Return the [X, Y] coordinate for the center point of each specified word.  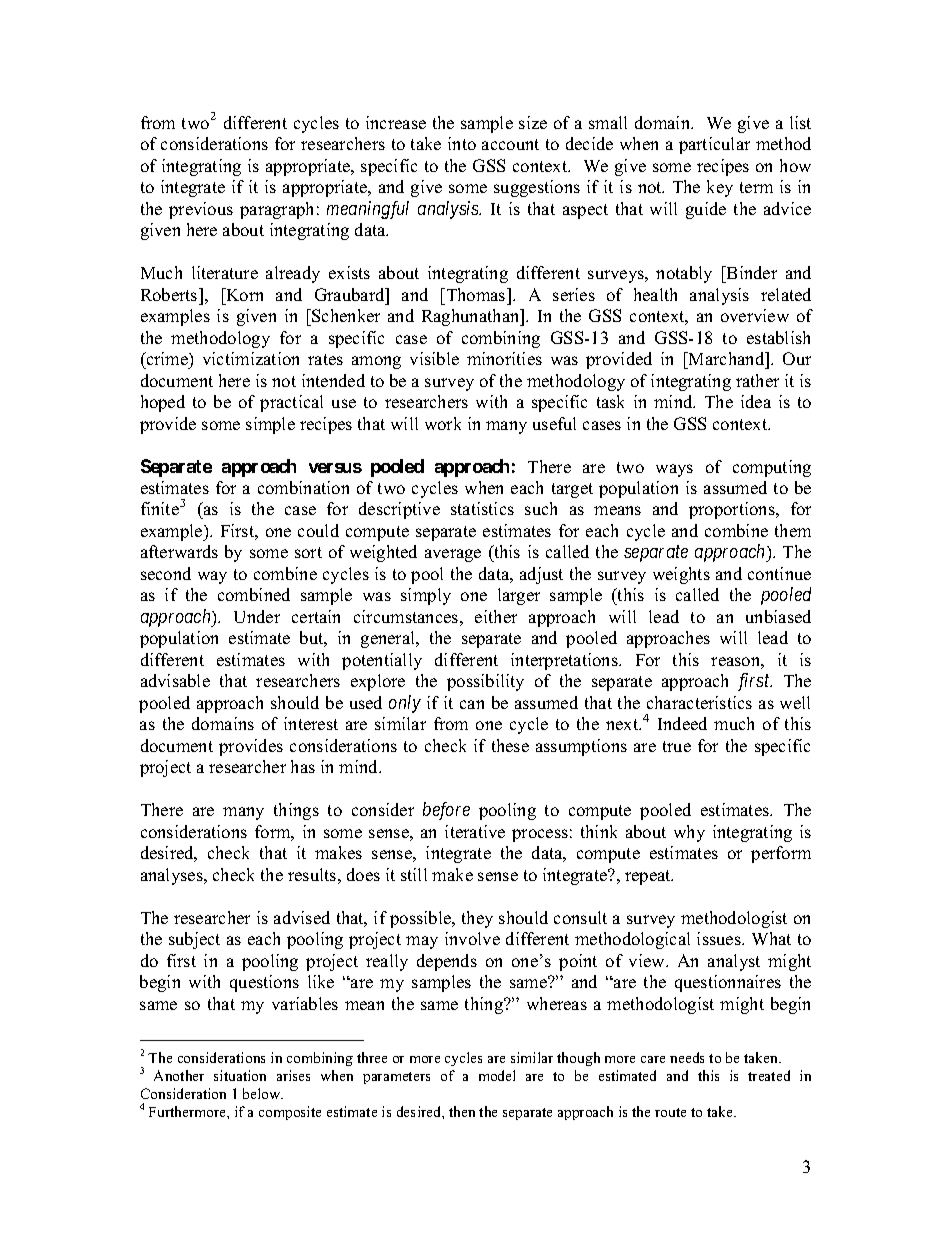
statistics [482, 508]
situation [240, 1075]
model [497, 1075]
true [677, 746]
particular [714, 145]
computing [772, 468]
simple [270, 425]
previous [201, 210]
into [462, 143]
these [510, 745]
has [303, 766]
